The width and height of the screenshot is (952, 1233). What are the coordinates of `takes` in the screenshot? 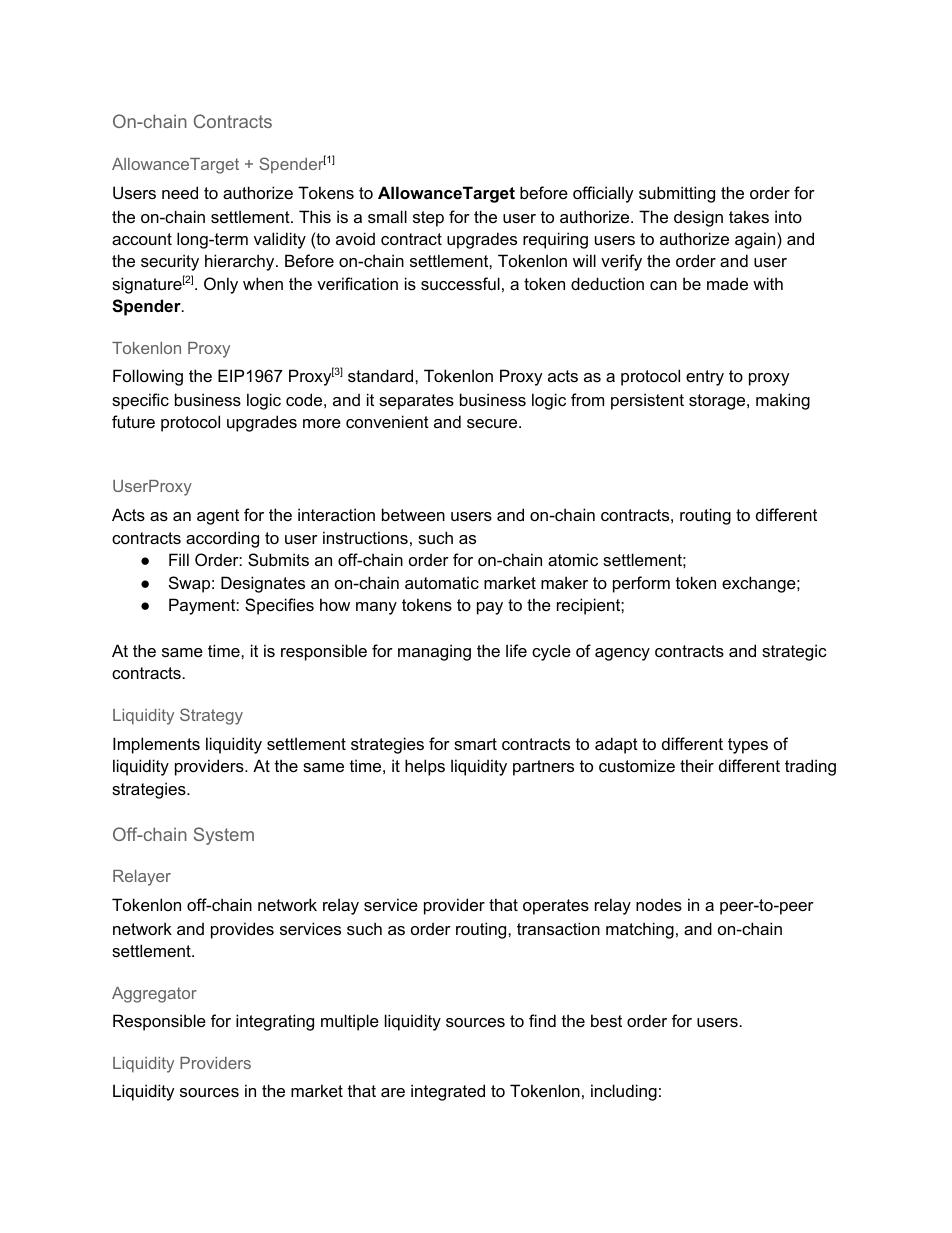 It's located at (749, 216).
